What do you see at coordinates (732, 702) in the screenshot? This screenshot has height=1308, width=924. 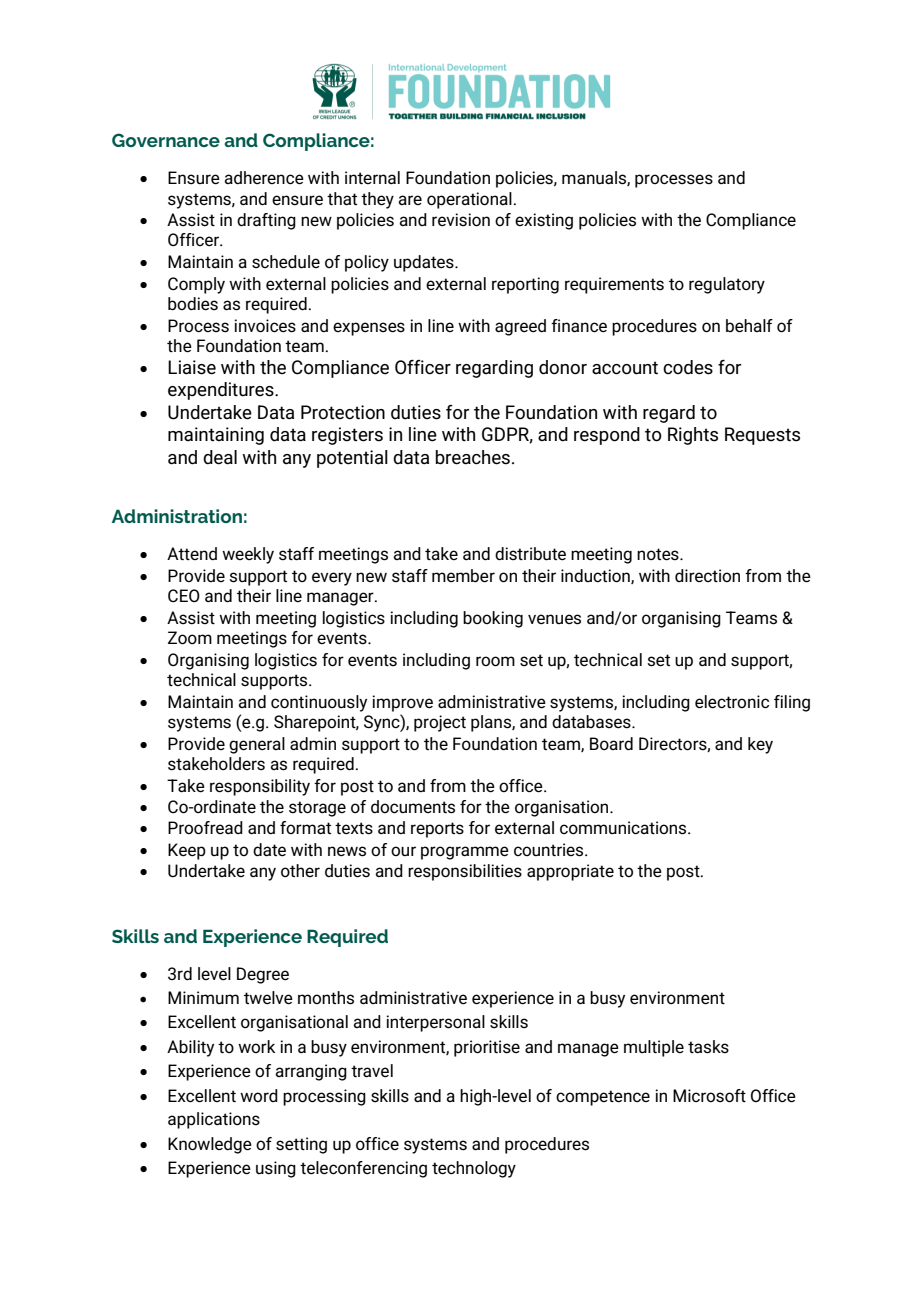 I see `electronic` at bounding box center [732, 702].
